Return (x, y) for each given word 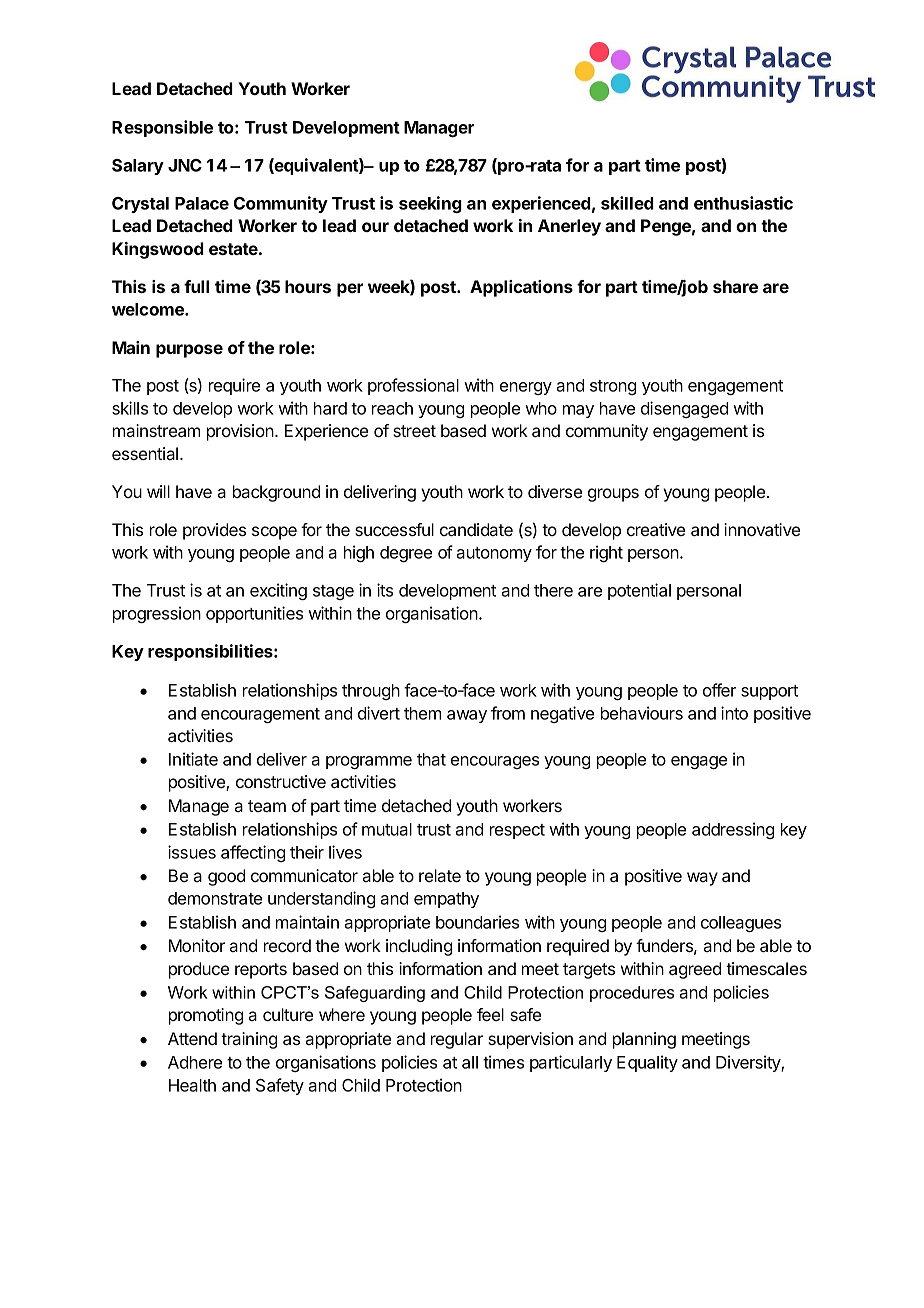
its (385, 590)
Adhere (195, 1062)
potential (639, 591)
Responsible (162, 128)
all (470, 1062)
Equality (647, 1063)
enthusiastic (743, 203)
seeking (430, 204)
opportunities (254, 614)
